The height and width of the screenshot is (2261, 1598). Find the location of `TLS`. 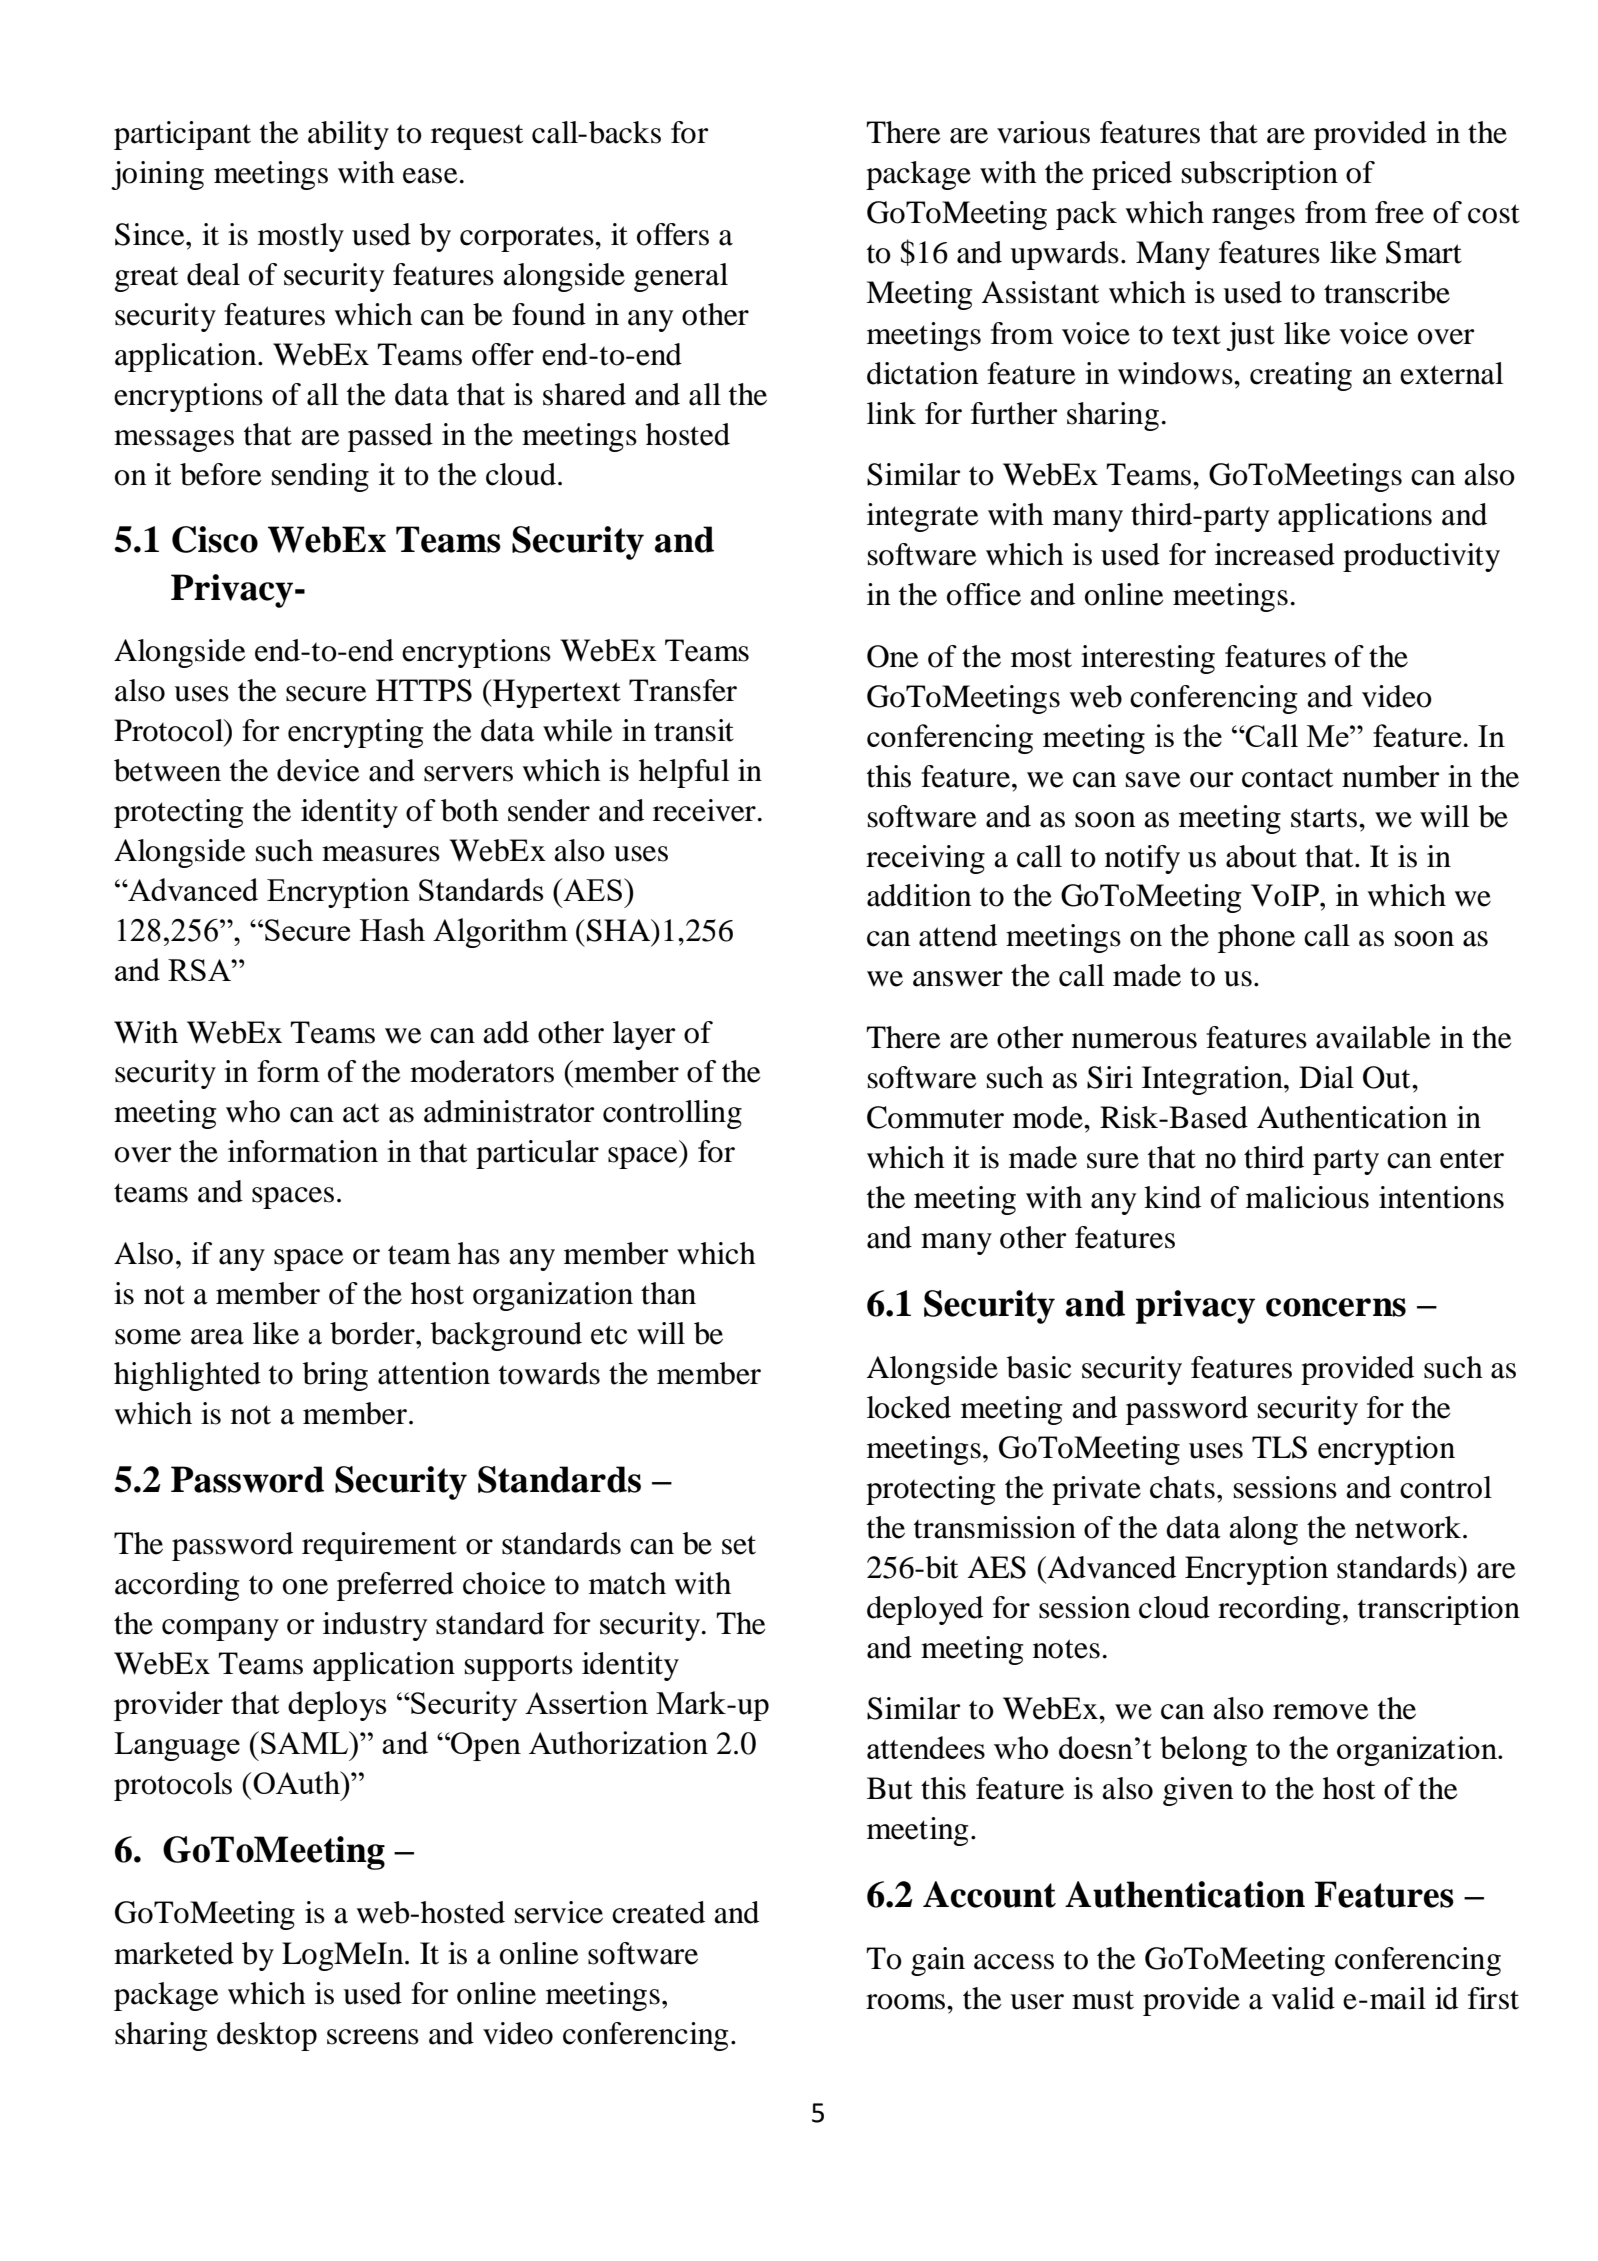

TLS is located at coordinates (1279, 1447).
